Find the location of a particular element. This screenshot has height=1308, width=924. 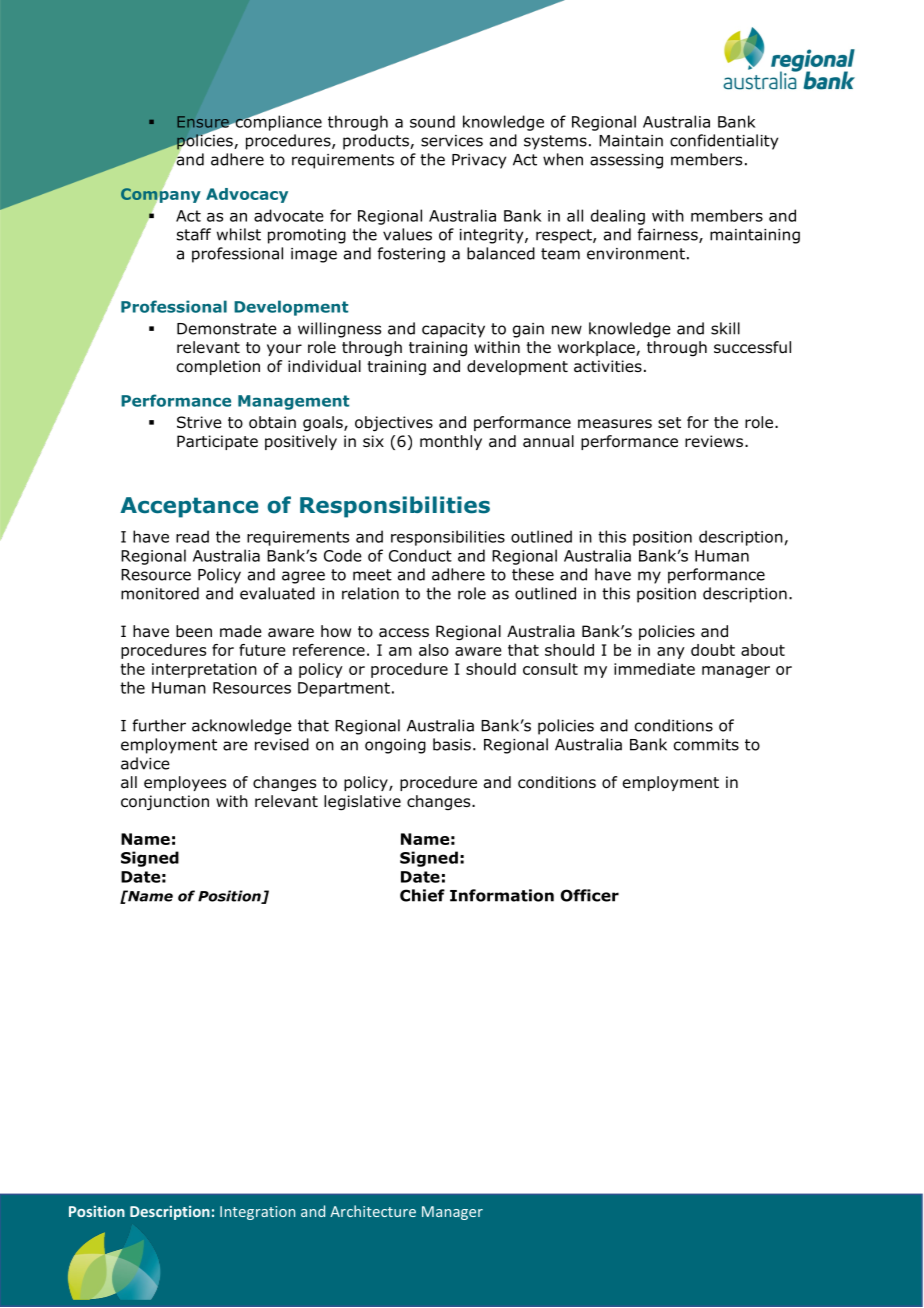

Officer is located at coordinates (589, 895).
